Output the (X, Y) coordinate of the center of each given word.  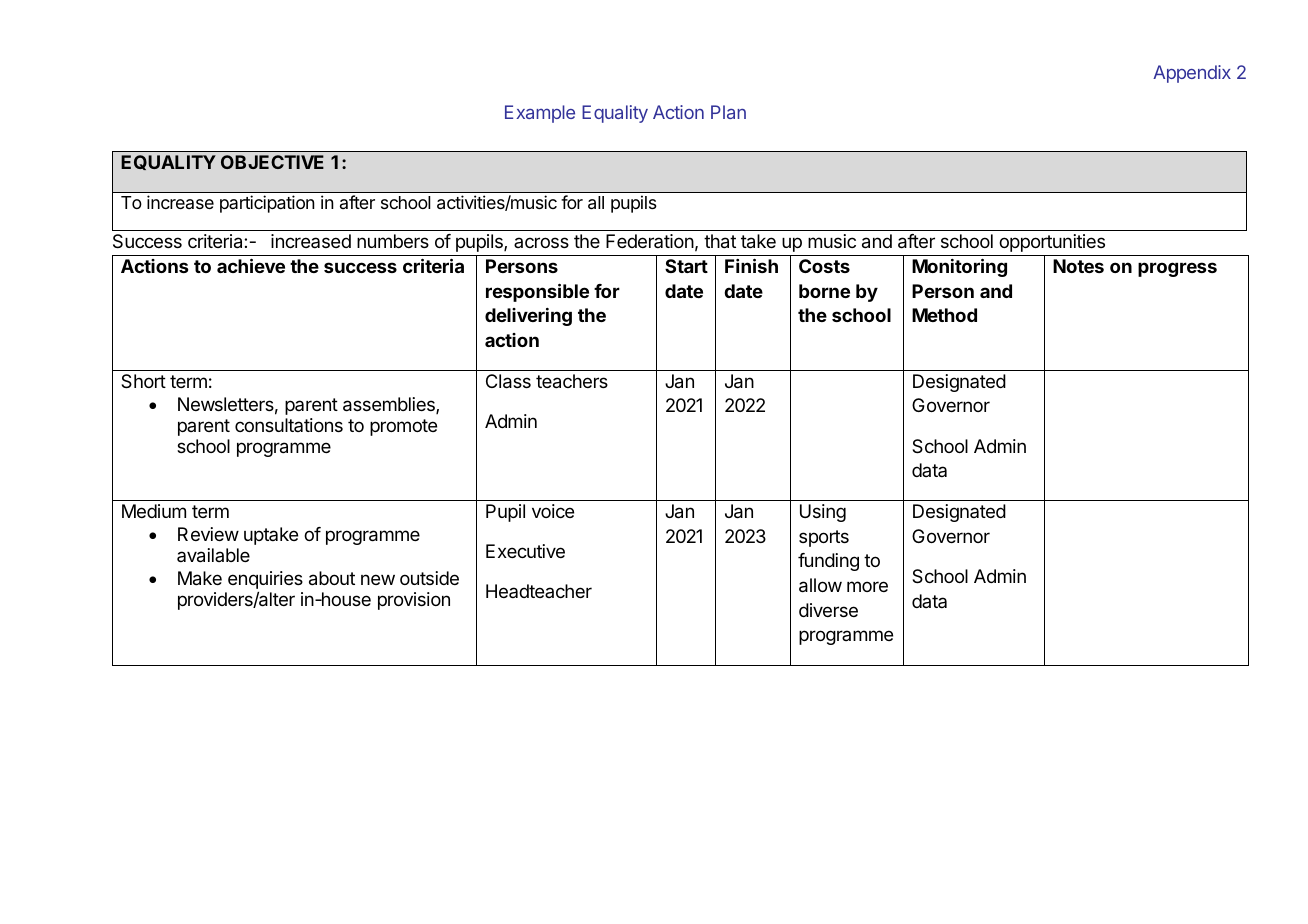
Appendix (1192, 74)
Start (686, 266)
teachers (572, 381)
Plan (728, 112)
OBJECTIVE (272, 162)
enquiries (265, 580)
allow (820, 585)
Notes (1078, 266)
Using (823, 513)
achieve (251, 265)
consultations (289, 425)
